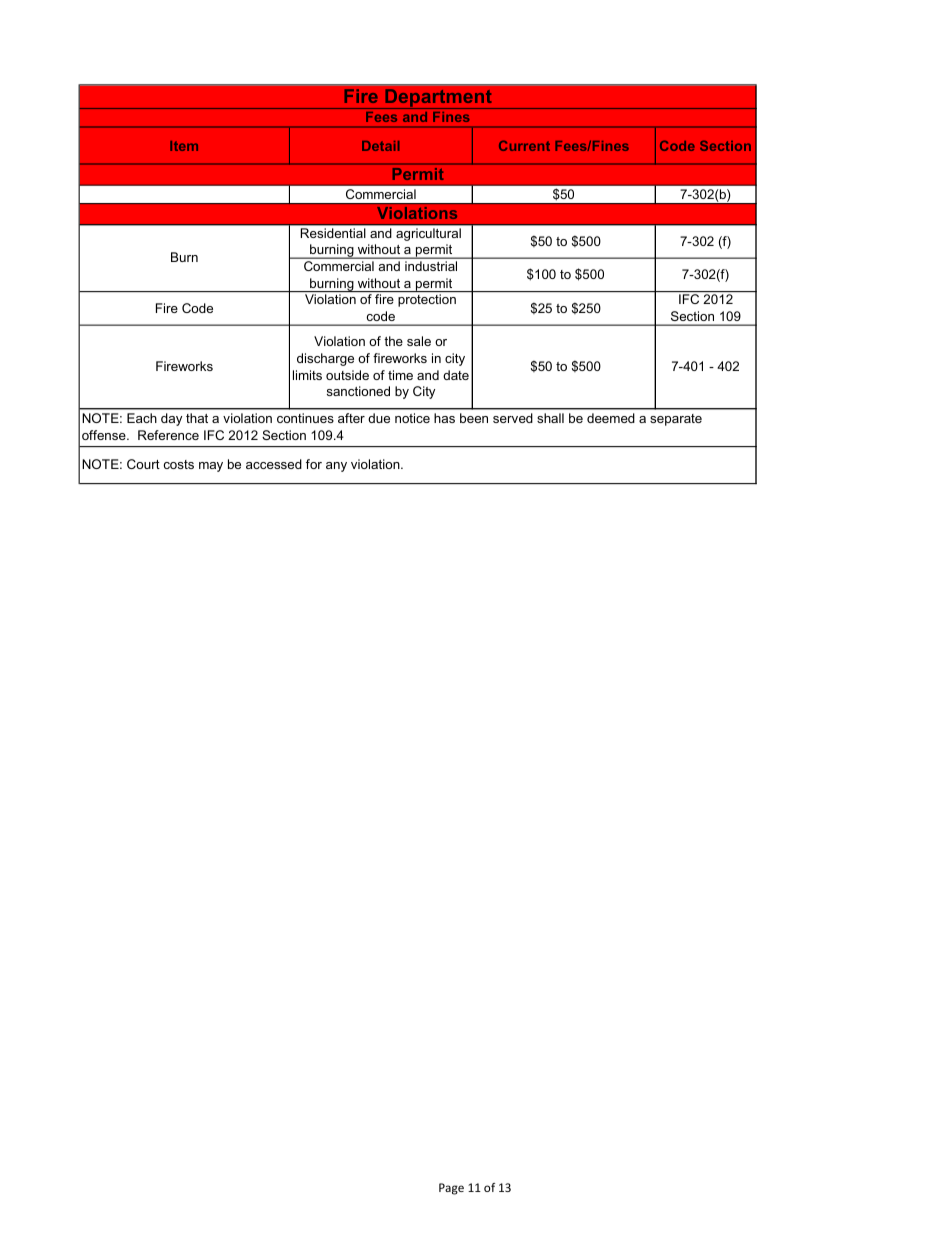 Image resolution: width=952 pixels, height=1233 pixels. Describe the element at coordinates (400, 375) in the screenshot. I see `time` at that location.
